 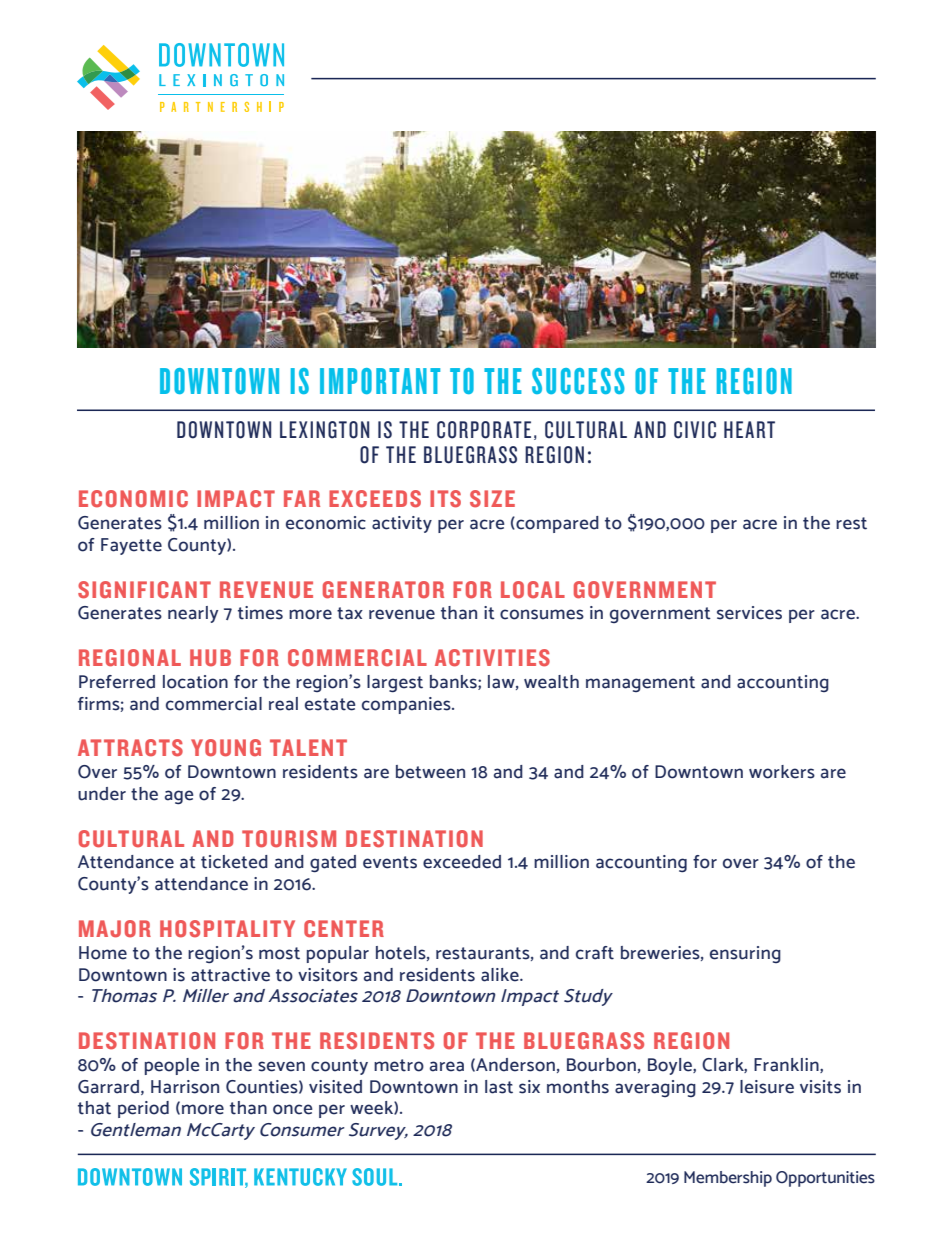 I want to click on compared, so click(x=556, y=524).
